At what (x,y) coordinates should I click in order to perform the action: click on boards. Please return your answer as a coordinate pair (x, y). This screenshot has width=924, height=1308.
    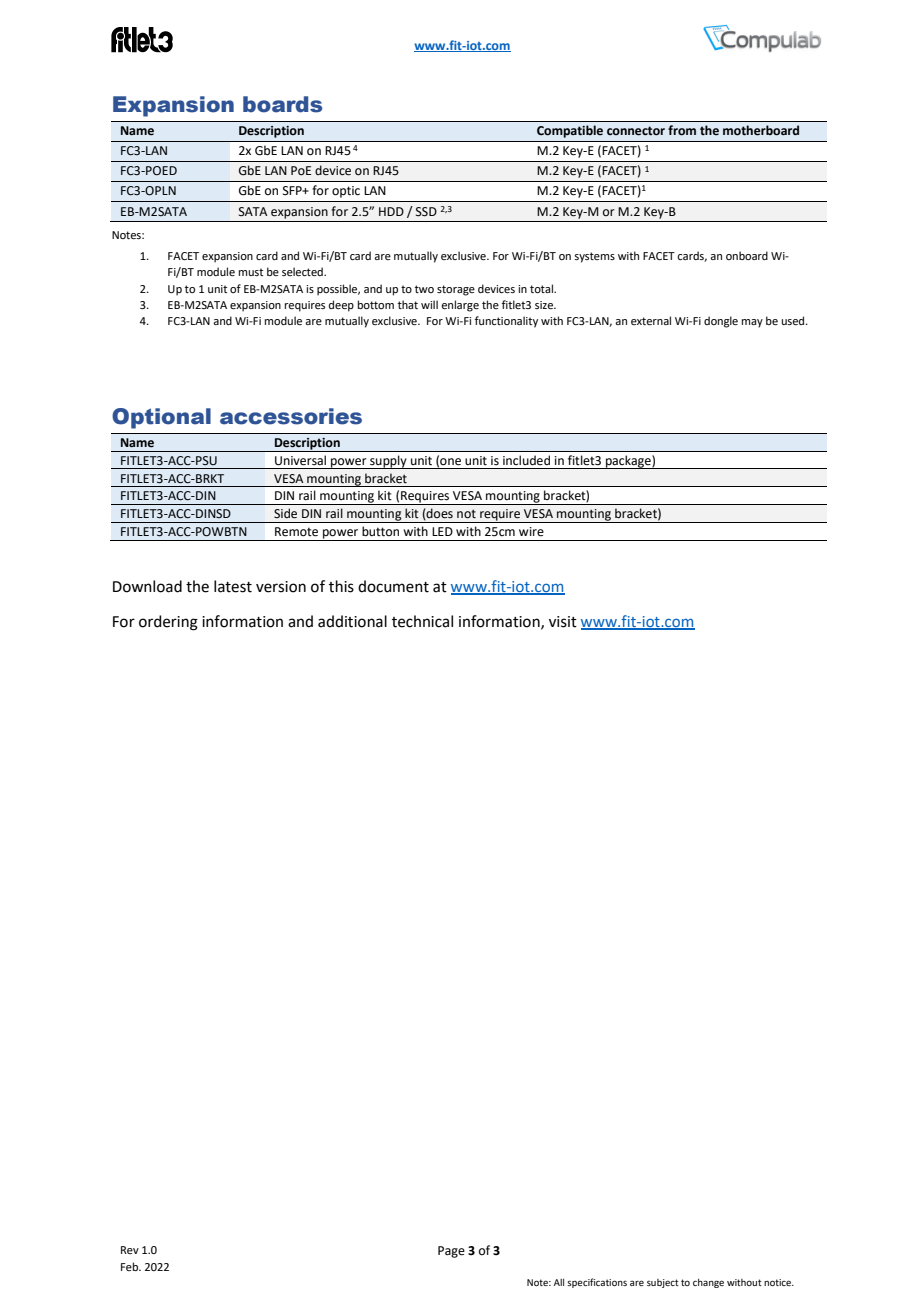
    Looking at the image, I should click on (282, 104).
